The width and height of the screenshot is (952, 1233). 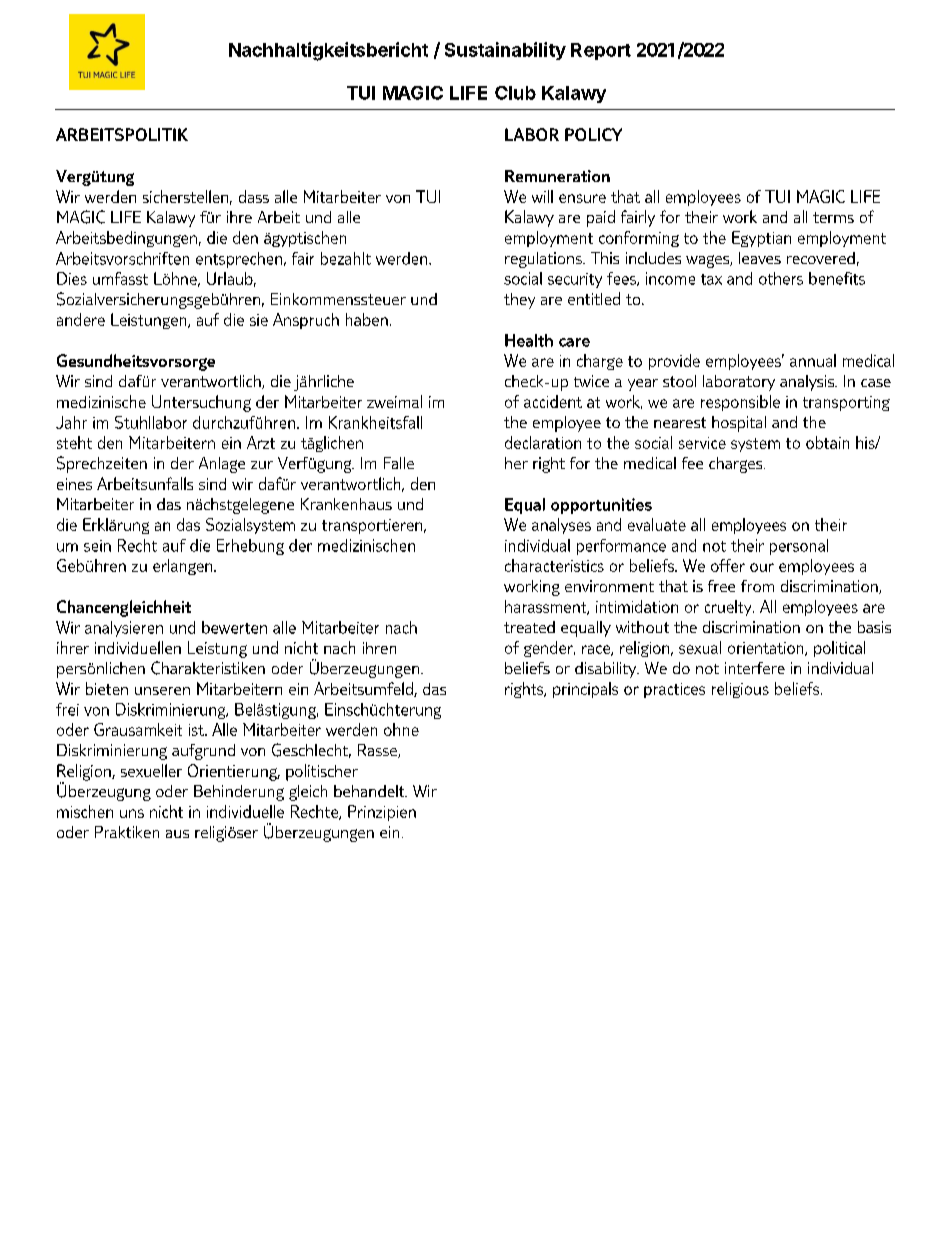 I want to click on others, so click(x=781, y=278).
